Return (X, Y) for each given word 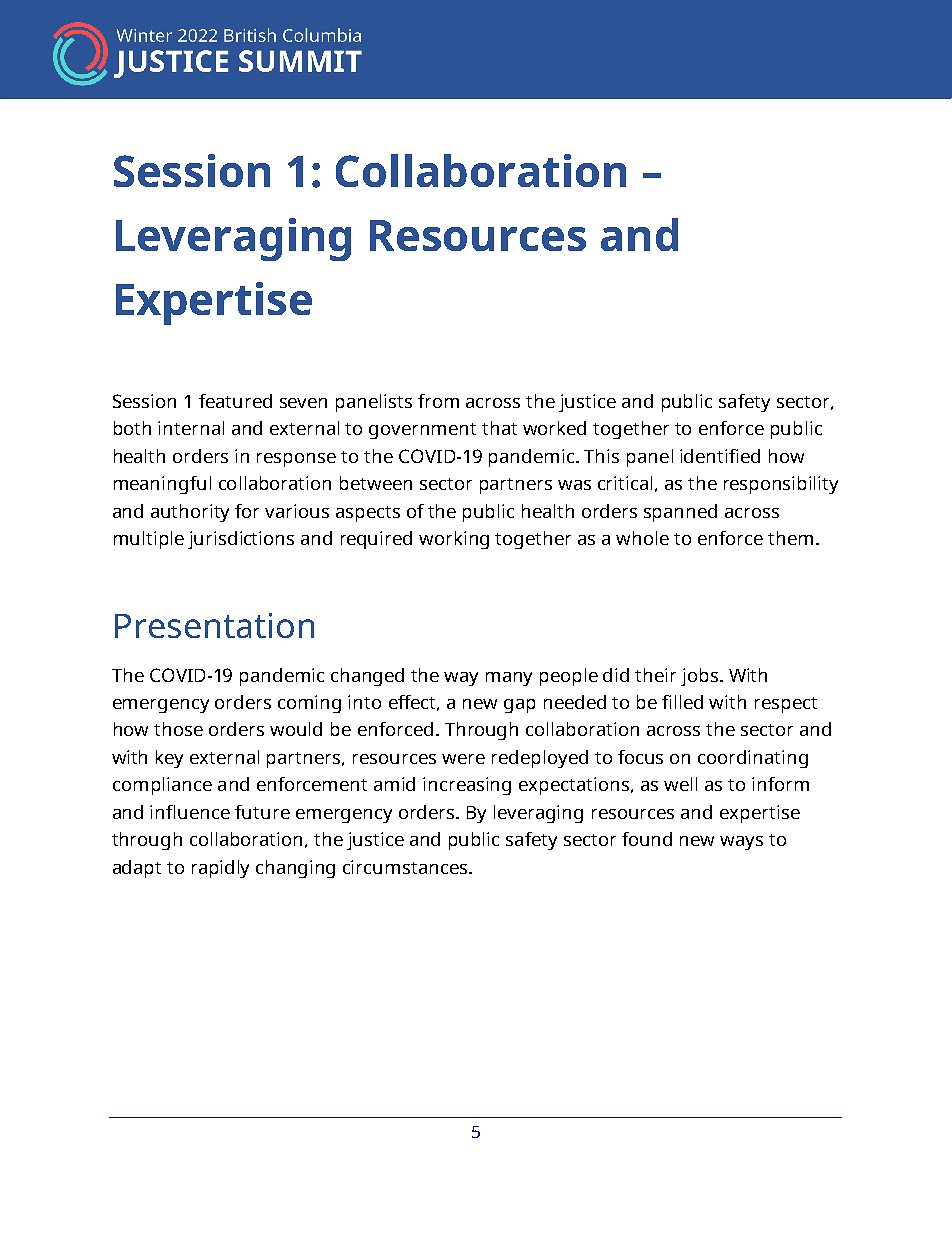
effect (414, 703)
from (438, 401)
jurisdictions (241, 540)
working (454, 540)
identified (720, 456)
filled (682, 702)
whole (642, 538)
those (178, 729)
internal (191, 428)
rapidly (220, 869)
